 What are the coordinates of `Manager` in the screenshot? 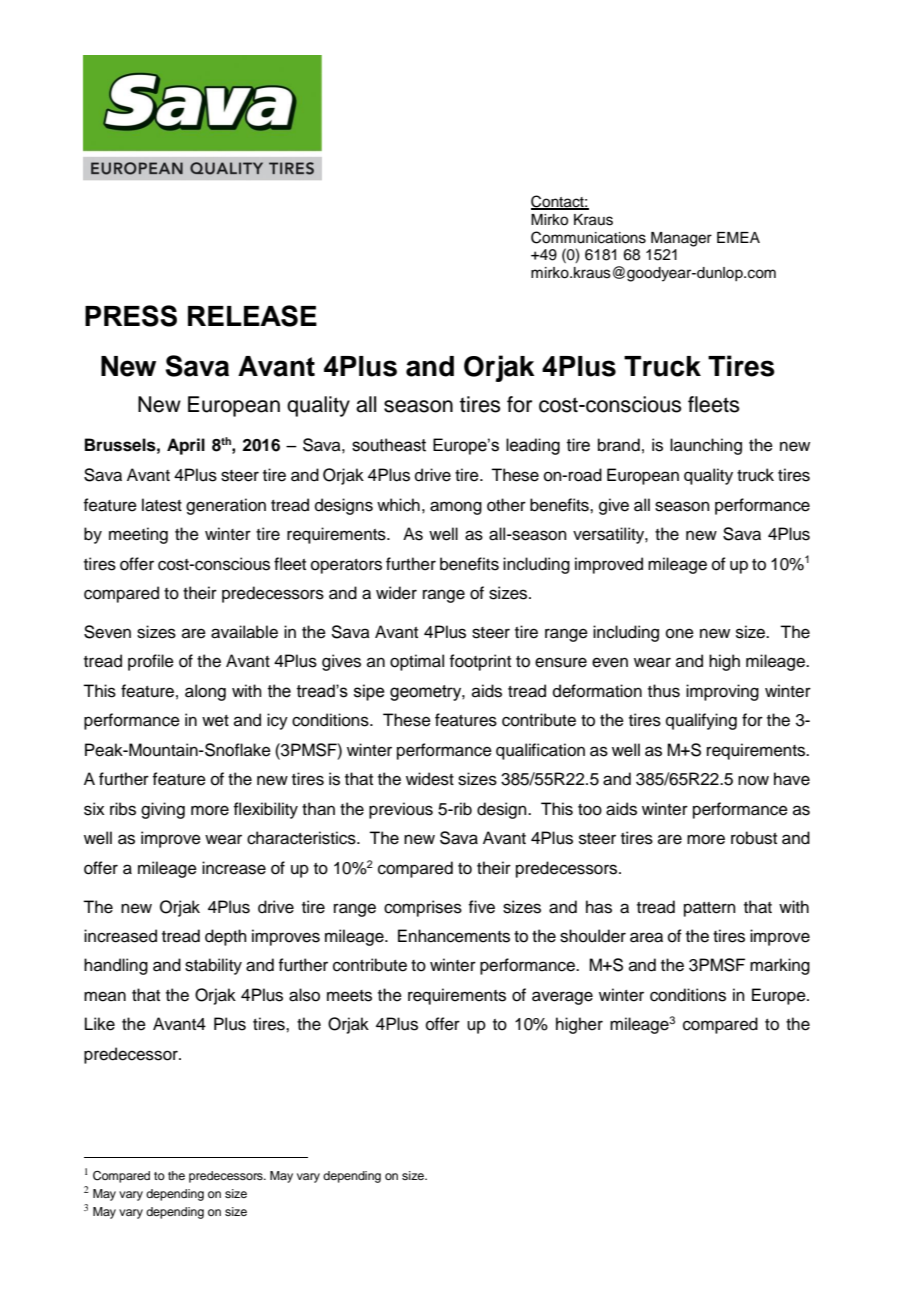 It's located at (681, 239).
